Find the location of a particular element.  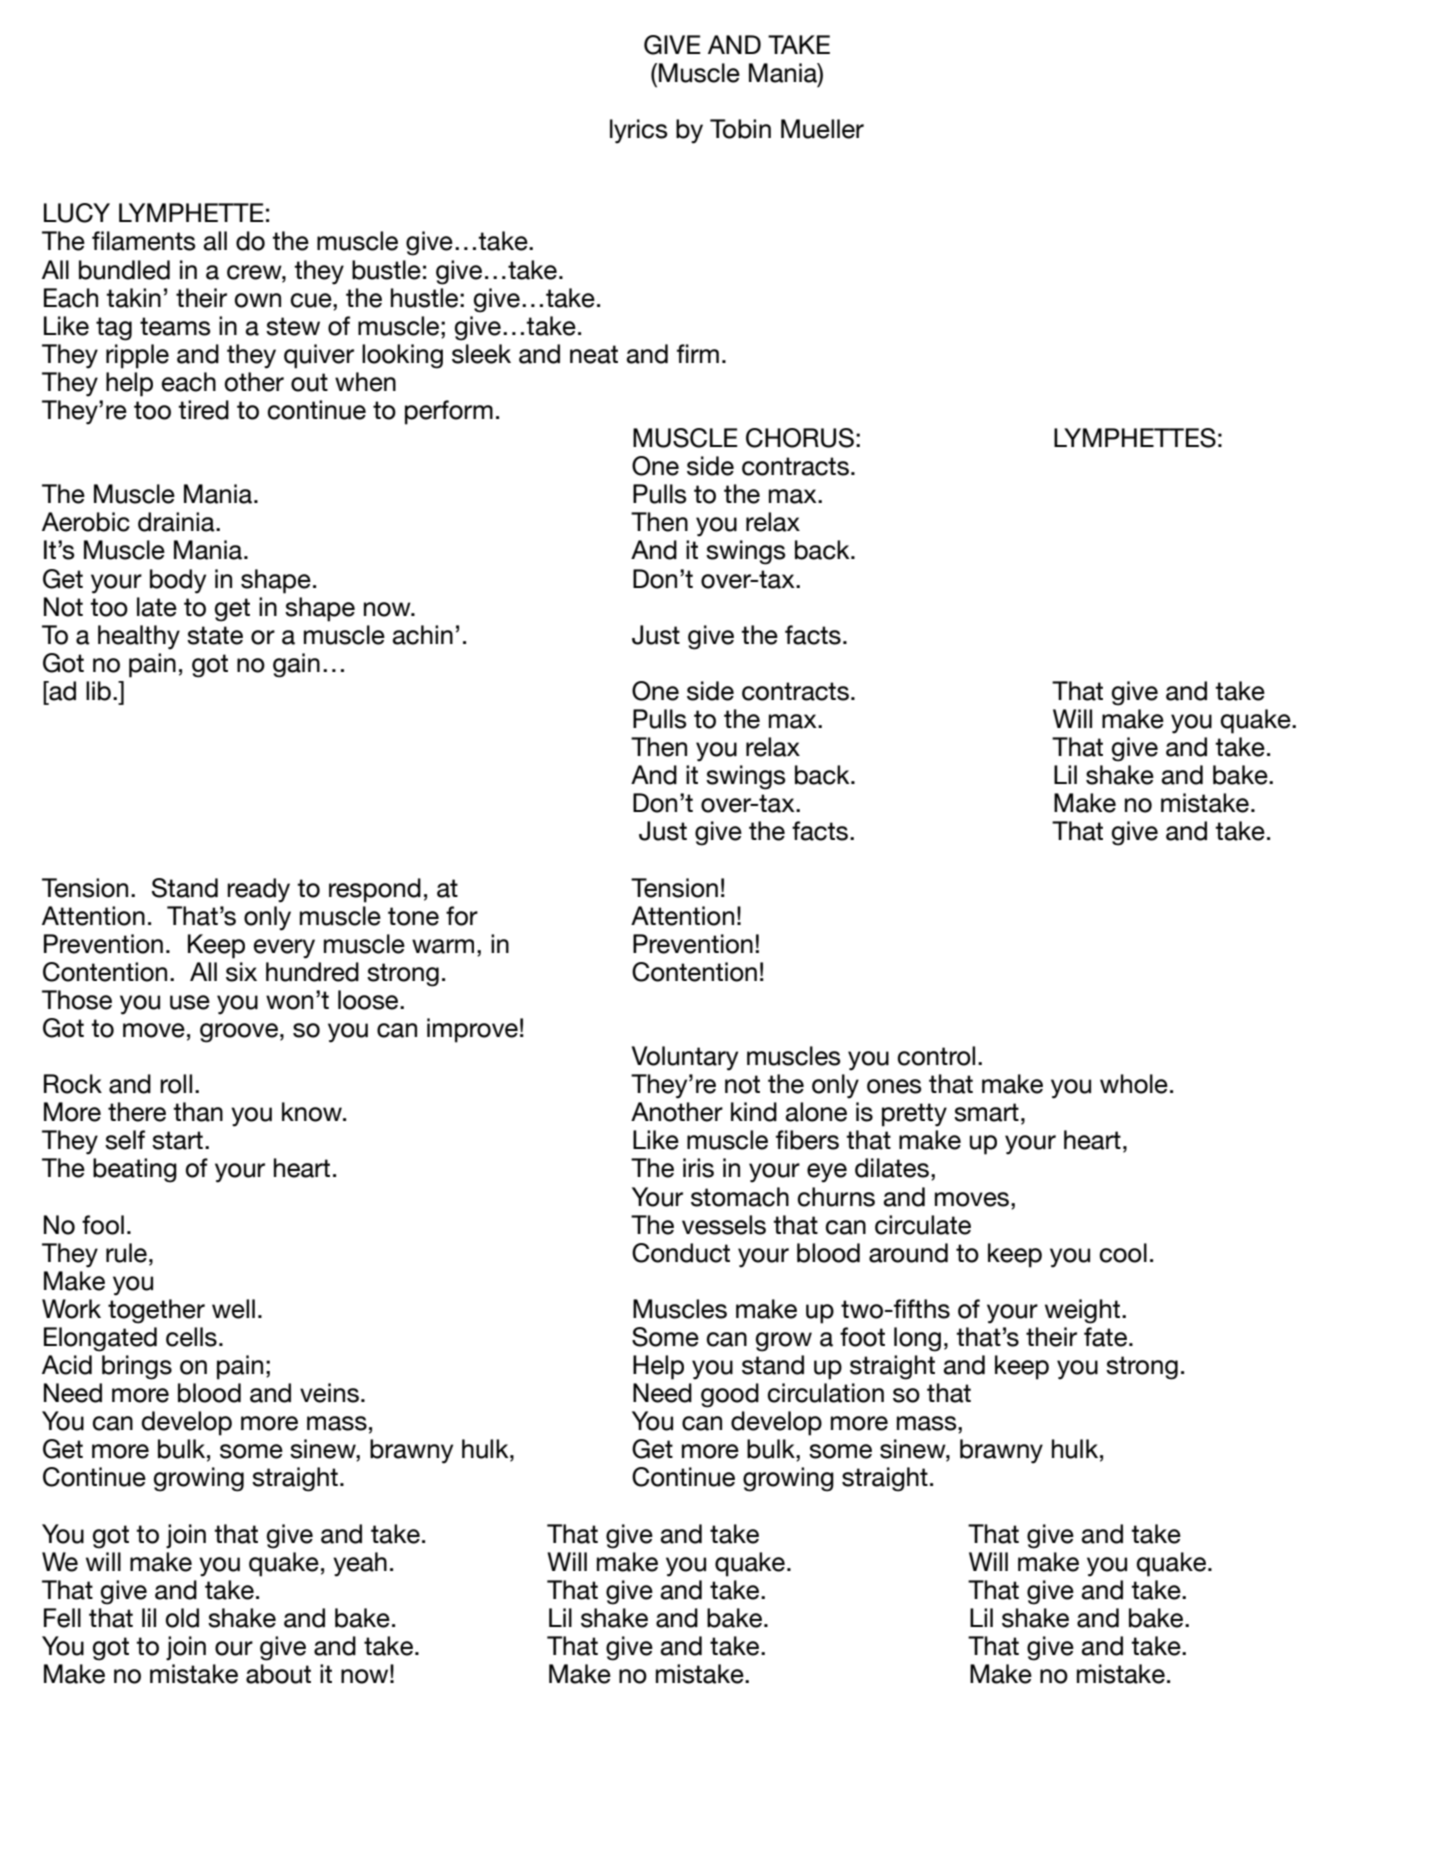

lyrics is located at coordinates (639, 131).
